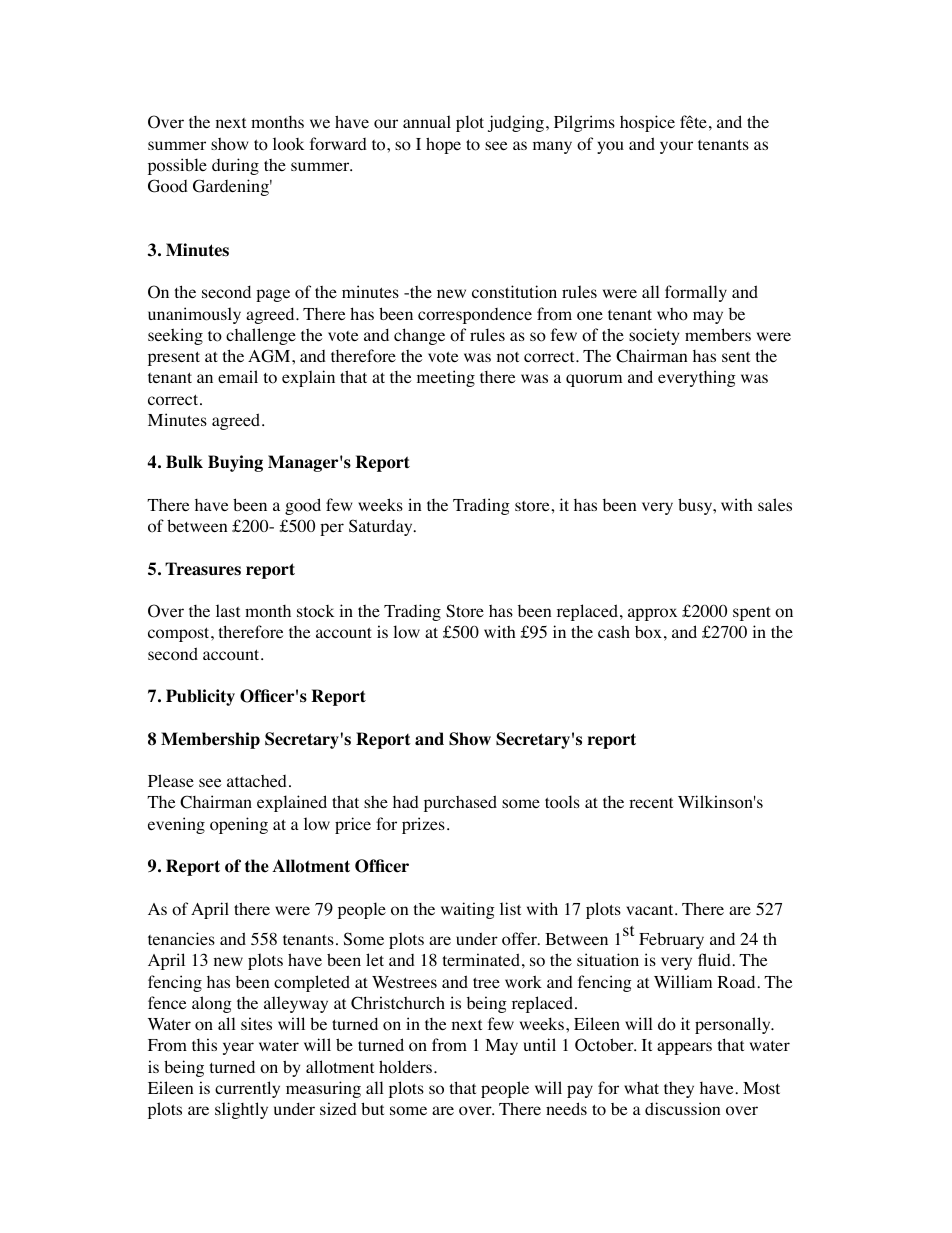 The height and width of the screenshot is (1233, 952). Describe the element at coordinates (382, 527) in the screenshot. I see `Saturday` at that location.
